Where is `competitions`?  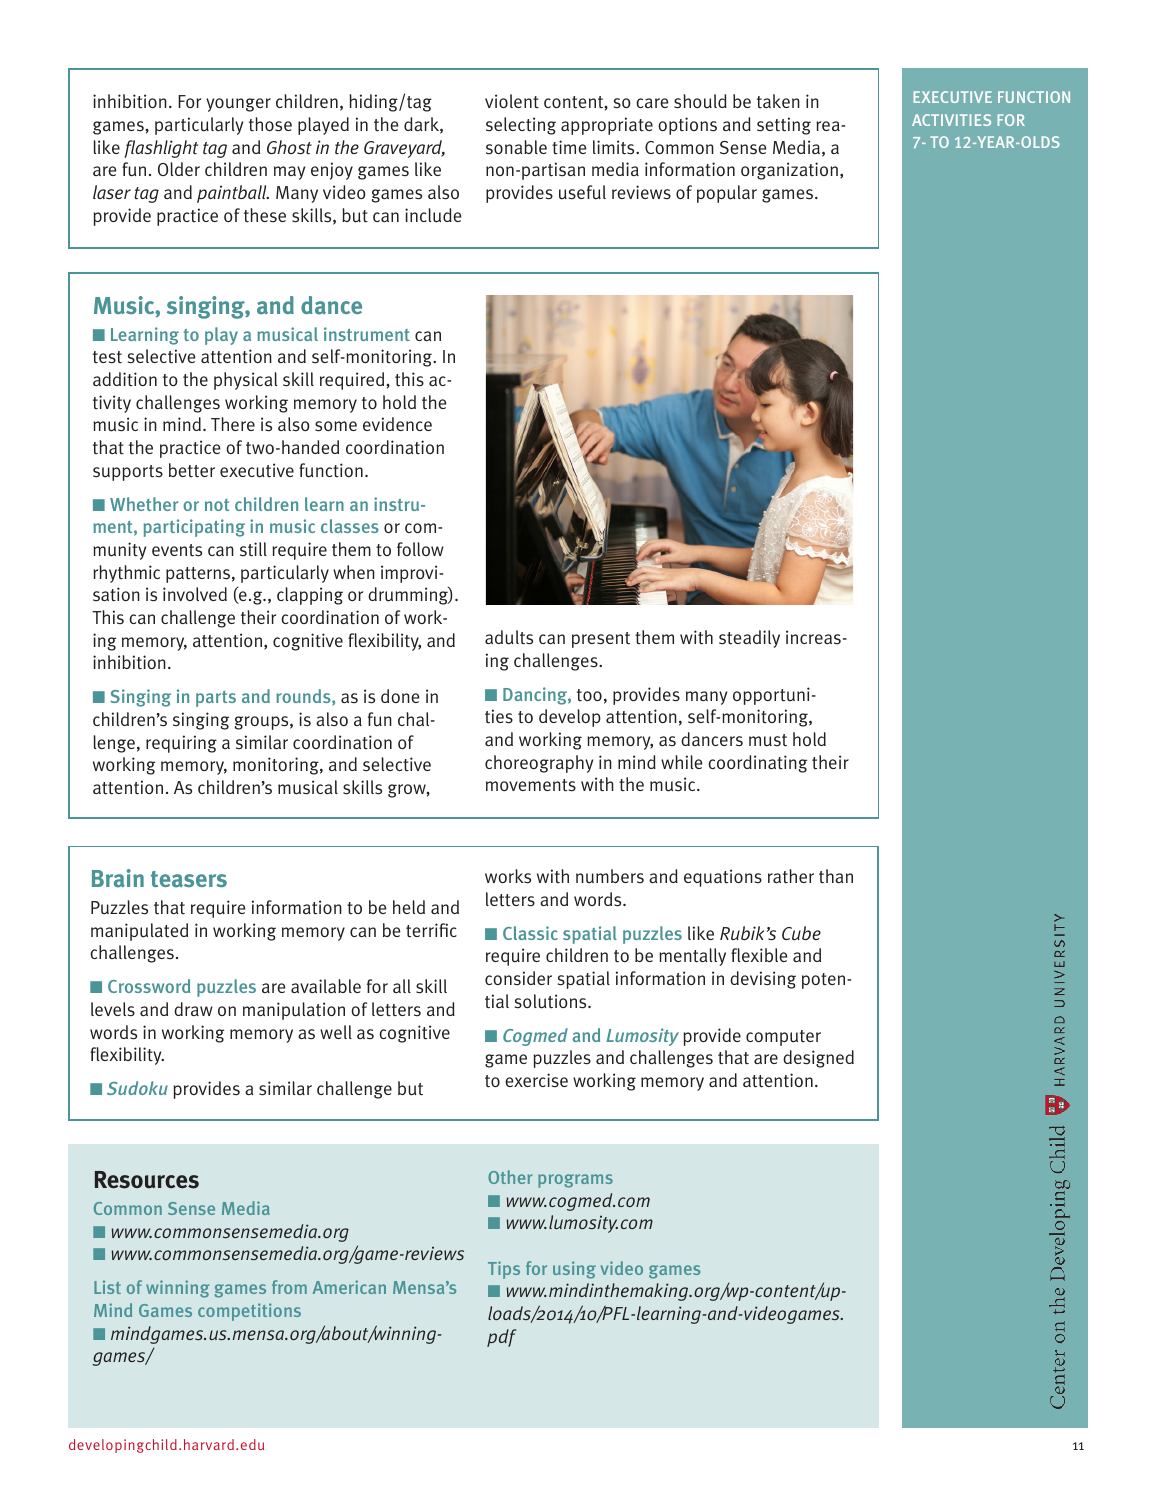 competitions is located at coordinates (249, 1312).
